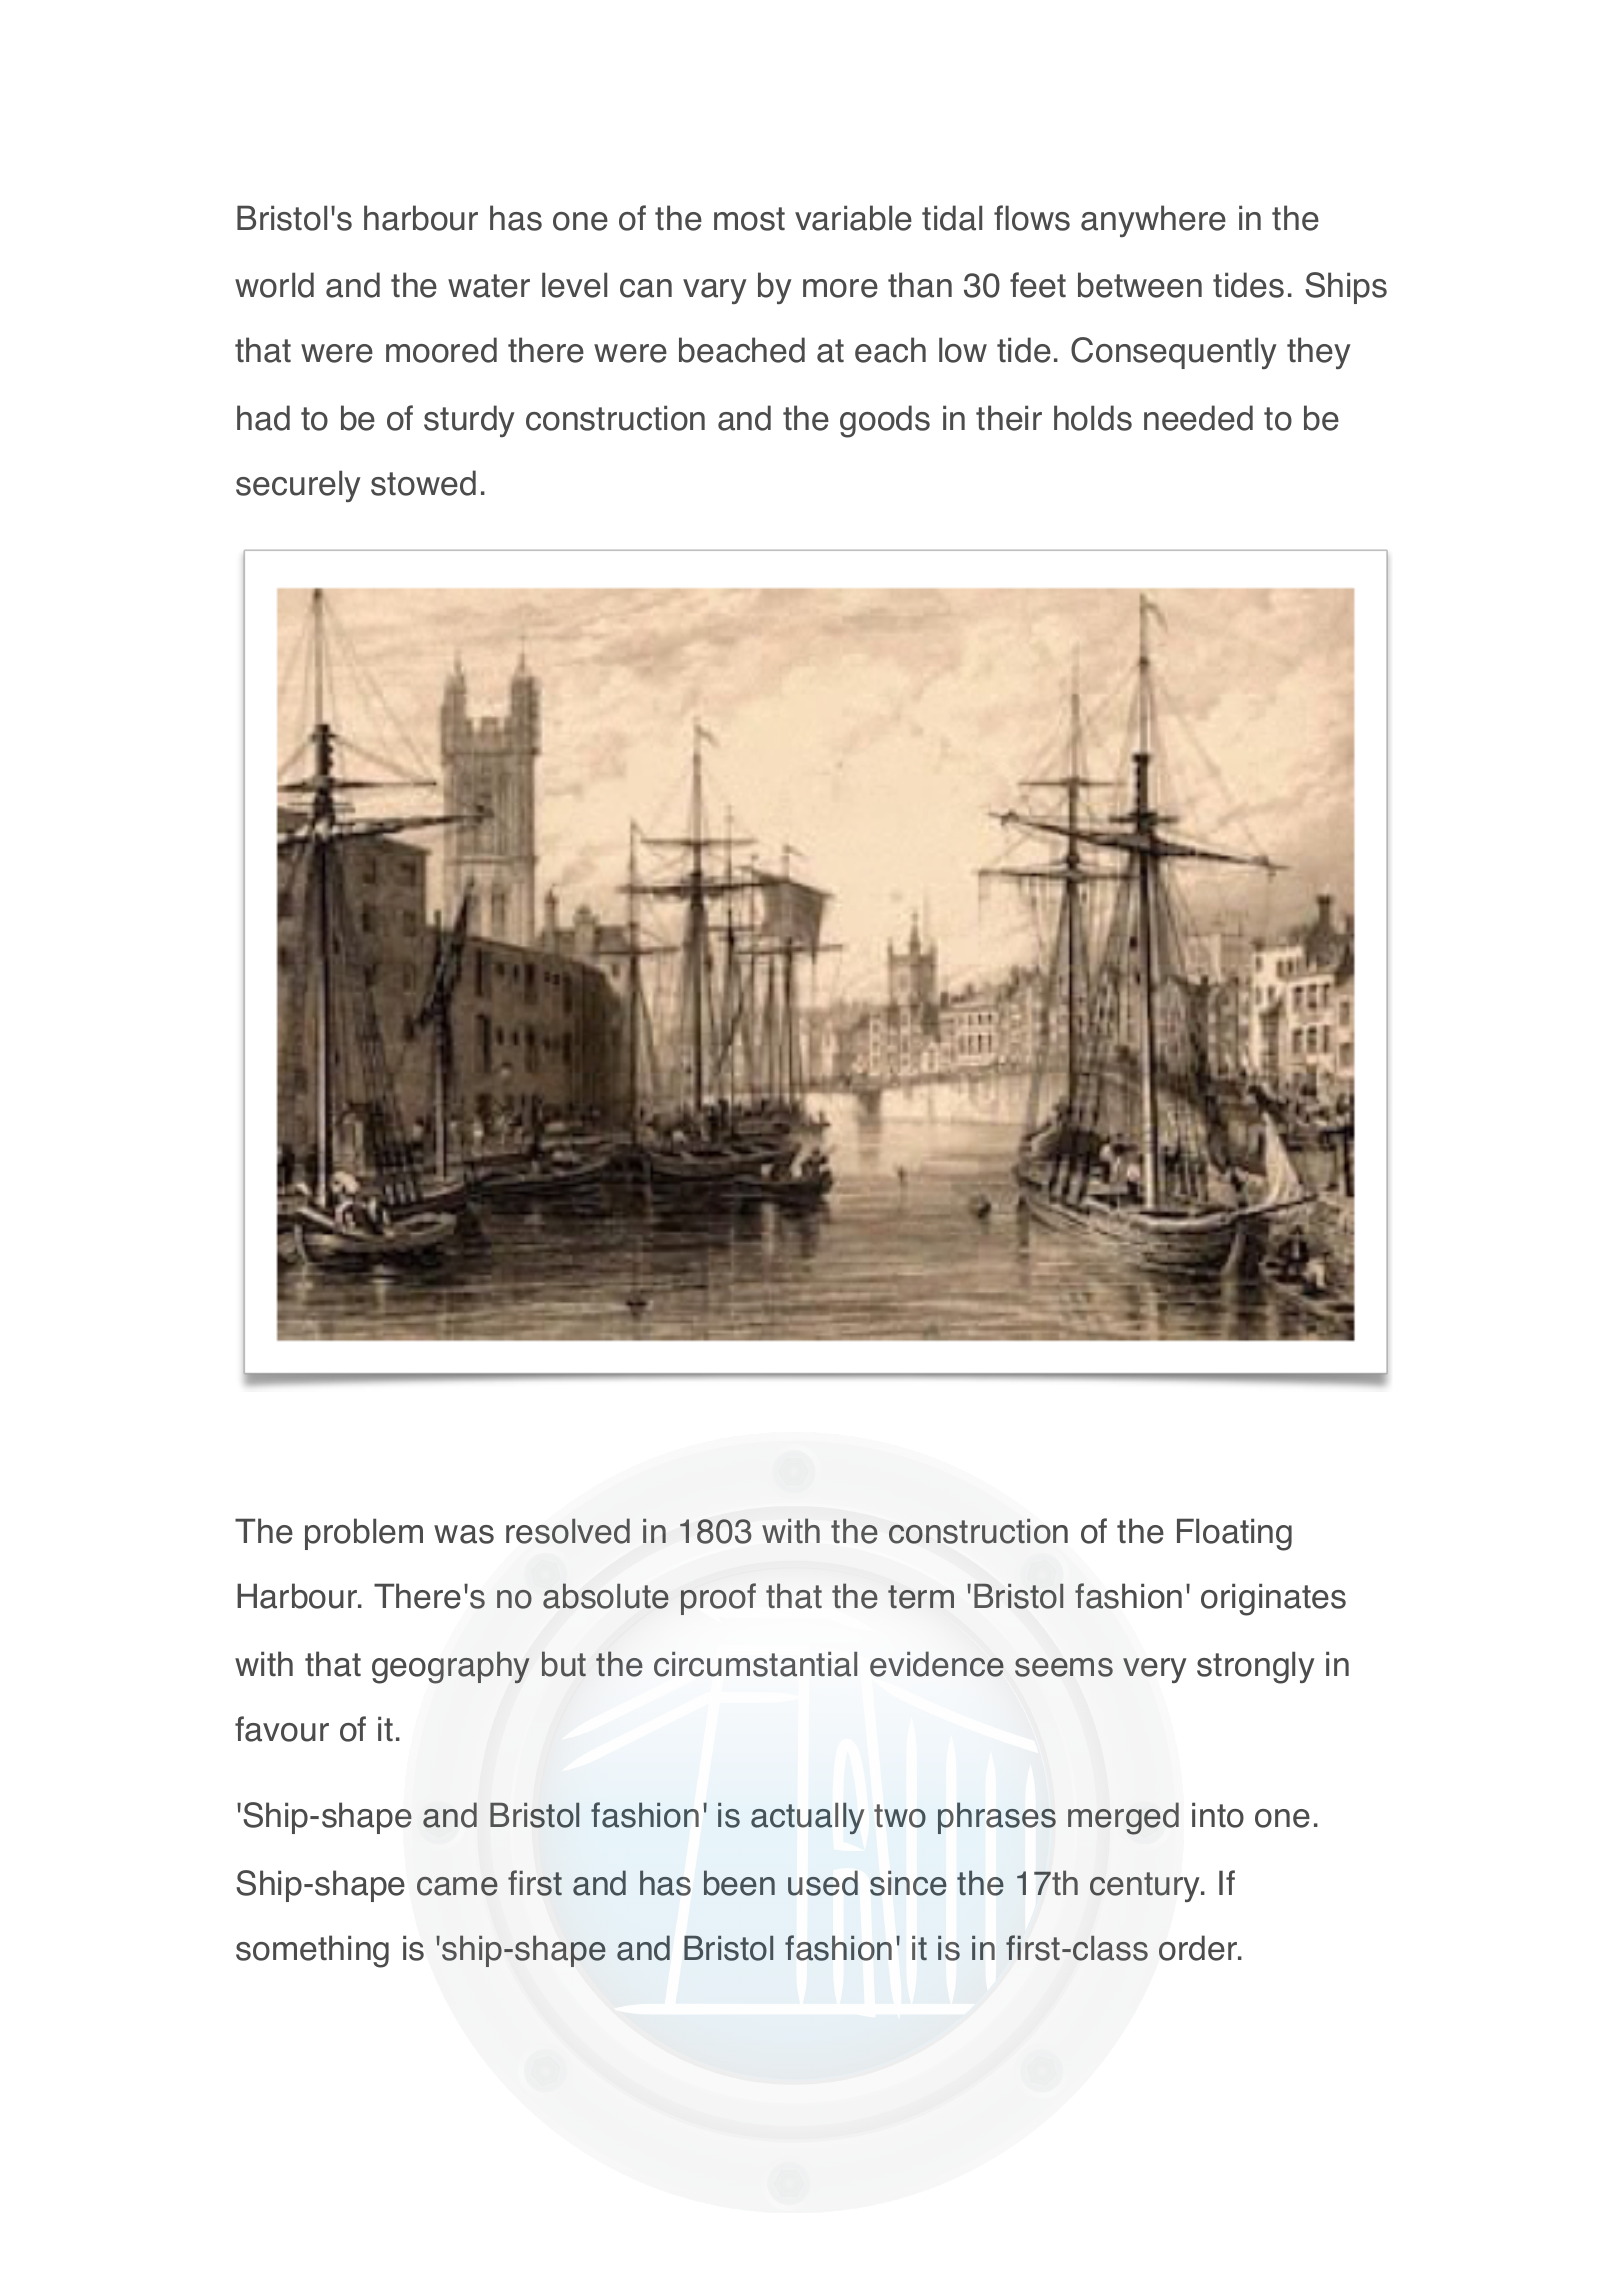 Image resolution: width=1611 pixels, height=2280 pixels. Describe the element at coordinates (298, 486) in the screenshot. I see `securely` at that location.
